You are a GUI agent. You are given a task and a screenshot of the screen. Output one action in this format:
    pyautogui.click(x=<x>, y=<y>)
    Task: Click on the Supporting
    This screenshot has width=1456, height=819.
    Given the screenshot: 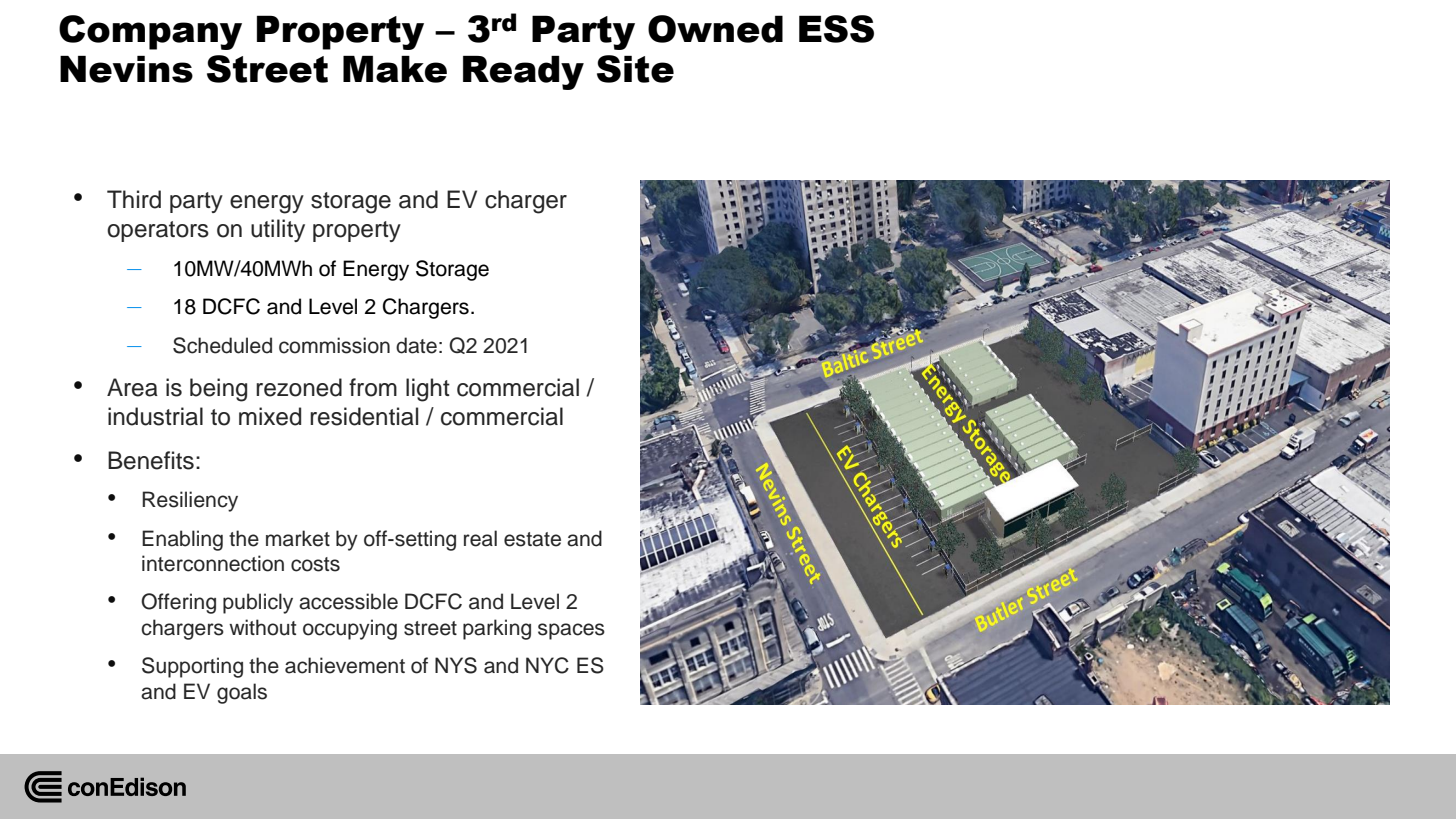 What is the action you would take?
    pyautogui.click(x=192, y=667)
